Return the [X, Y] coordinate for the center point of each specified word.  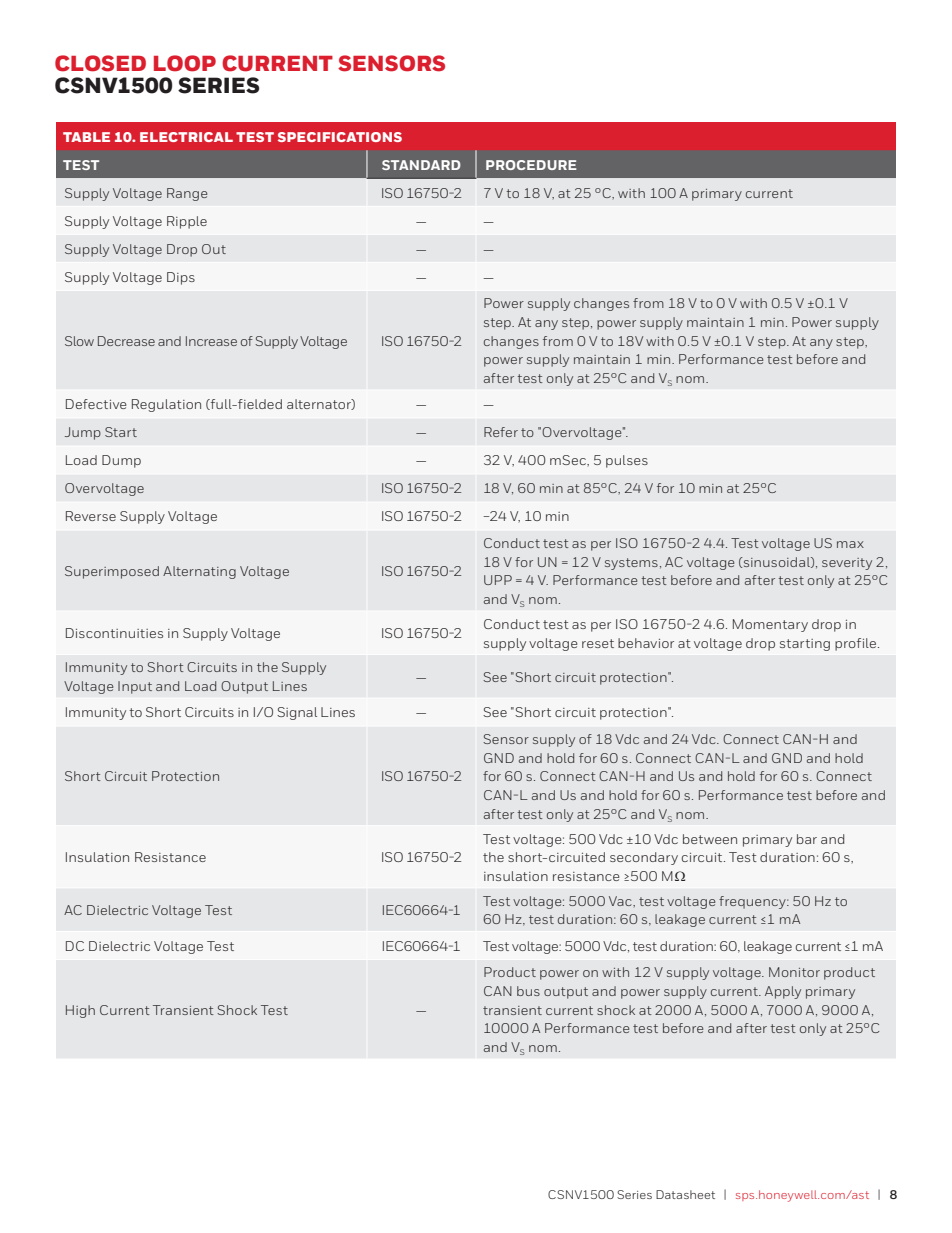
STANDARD [421, 165]
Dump [121, 461]
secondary [644, 858]
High [80, 1011]
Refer [501, 432]
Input [135, 687]
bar [807, 839]
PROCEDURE [531, 165]
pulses [627, 461]
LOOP [185, 63]
